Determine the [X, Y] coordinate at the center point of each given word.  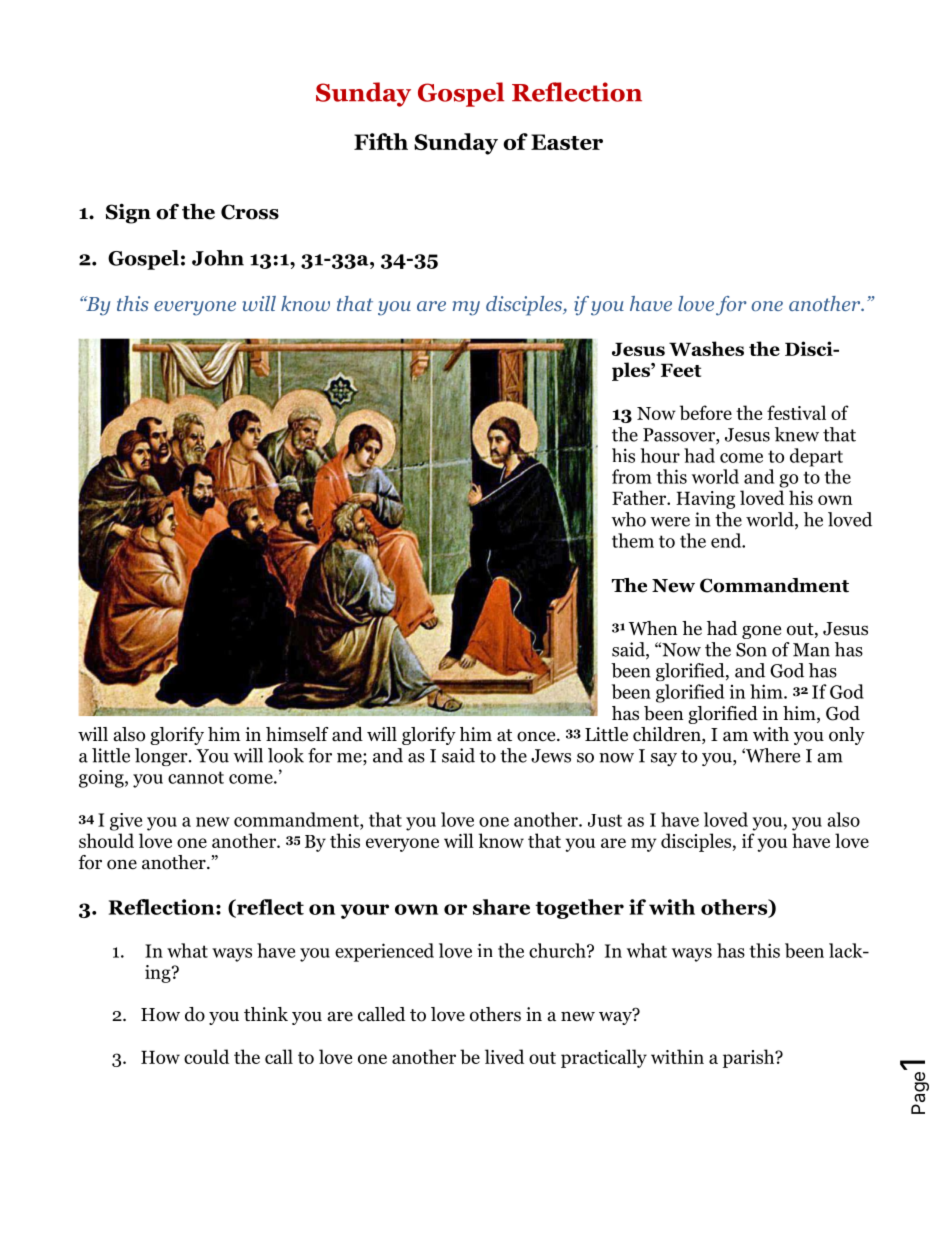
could [206, 1056]
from [632, 476]
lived [504, 1056]
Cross [250, 212]
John [218, 258]
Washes [706, 348]
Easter [567, 142]
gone [761, 632]
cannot [196, 777]
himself [297, 734]
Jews [551, 756]
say [664, 759]
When [653, 628]
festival [796, 412]
